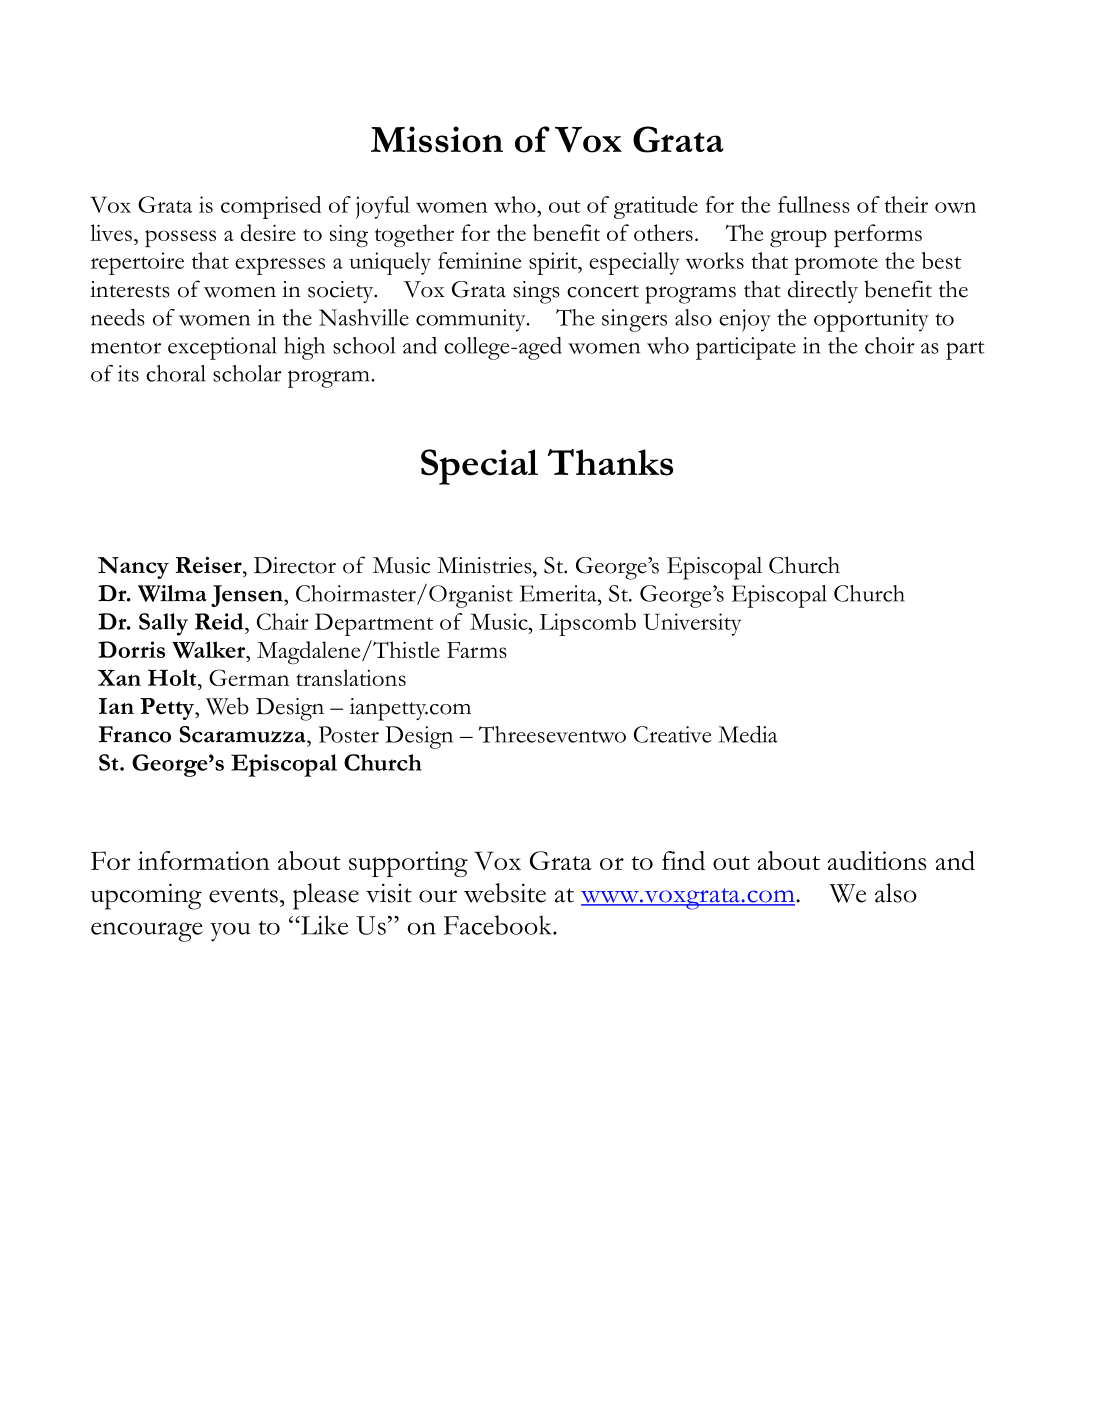 The image size is (1094, 1416). I want to click on comprised, so click(271, 207).
